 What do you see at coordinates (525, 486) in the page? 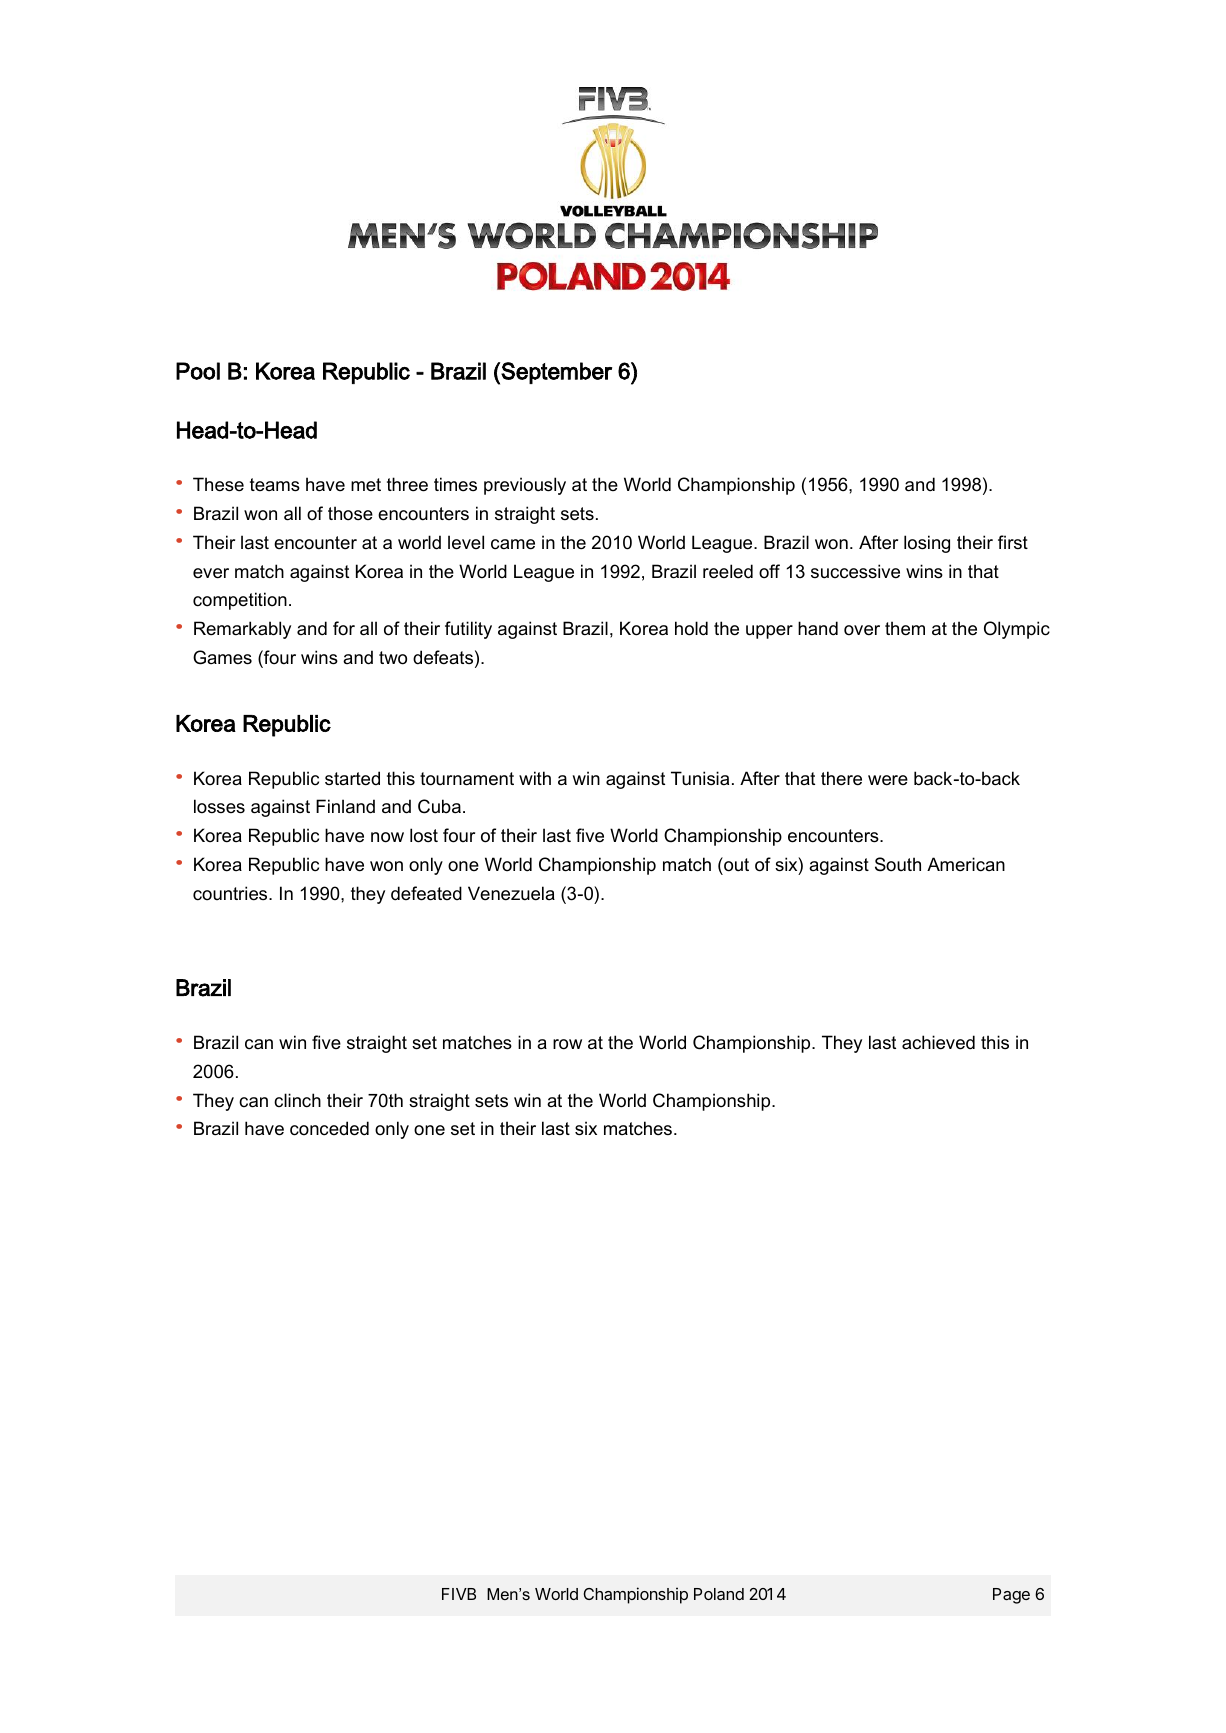
I see `previously` at bounding box center [525, 486].
